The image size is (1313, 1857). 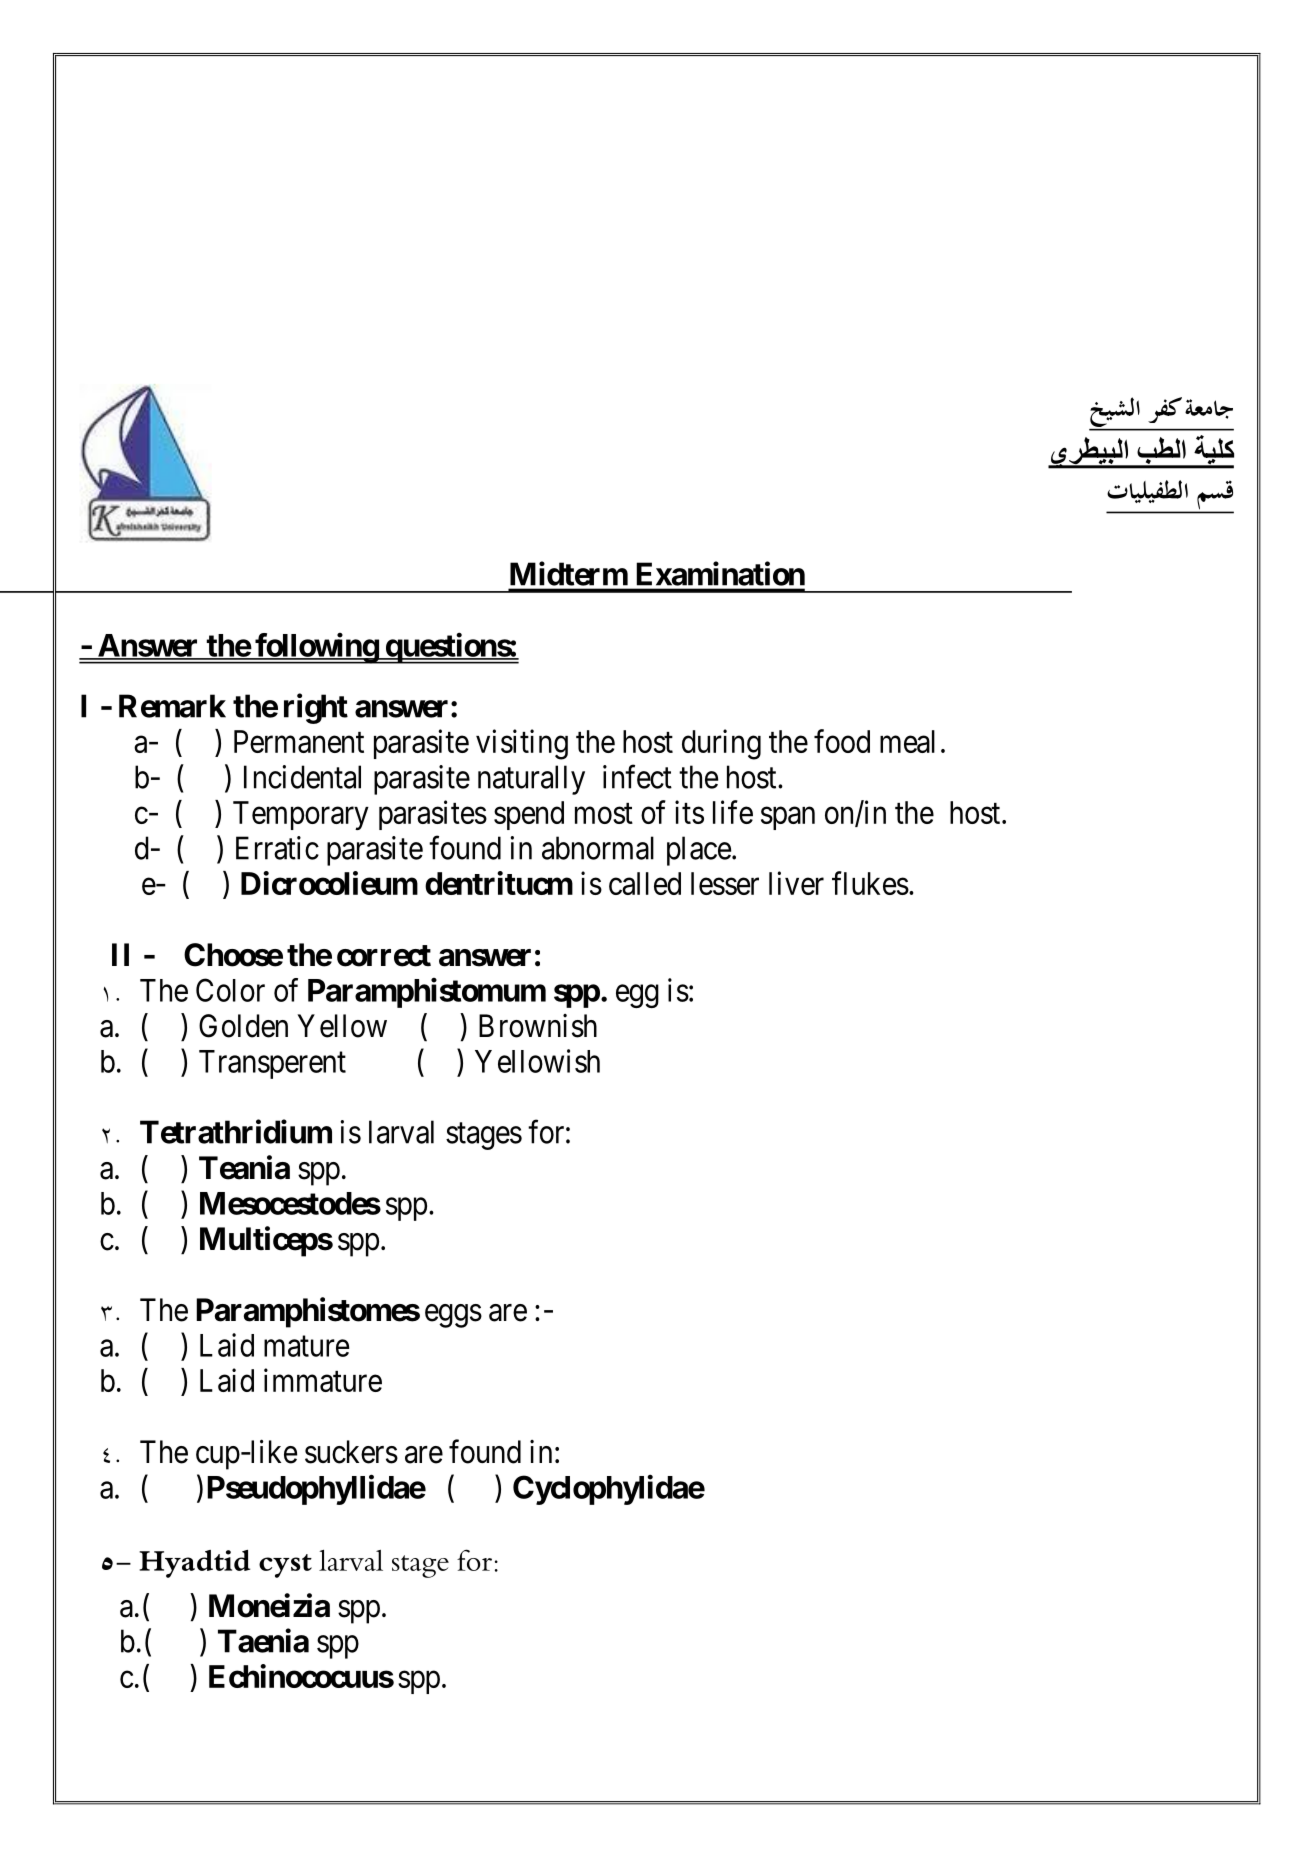 What do you see at coordinates (243, 1026) in the screenshot?
I see `Golden` at bounding box center [243, 1026].
